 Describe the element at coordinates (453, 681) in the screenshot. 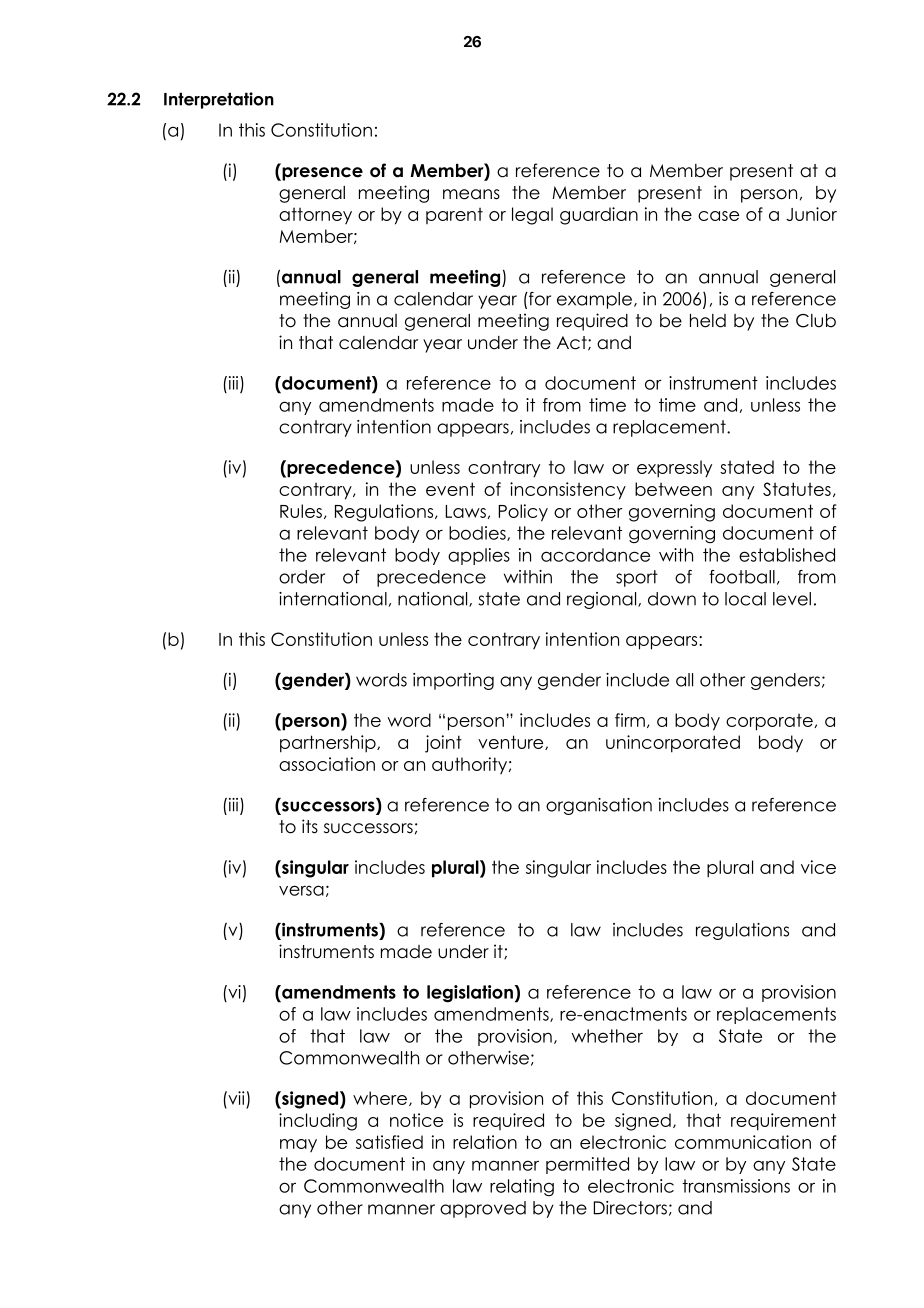

I see `importing` at that location.
